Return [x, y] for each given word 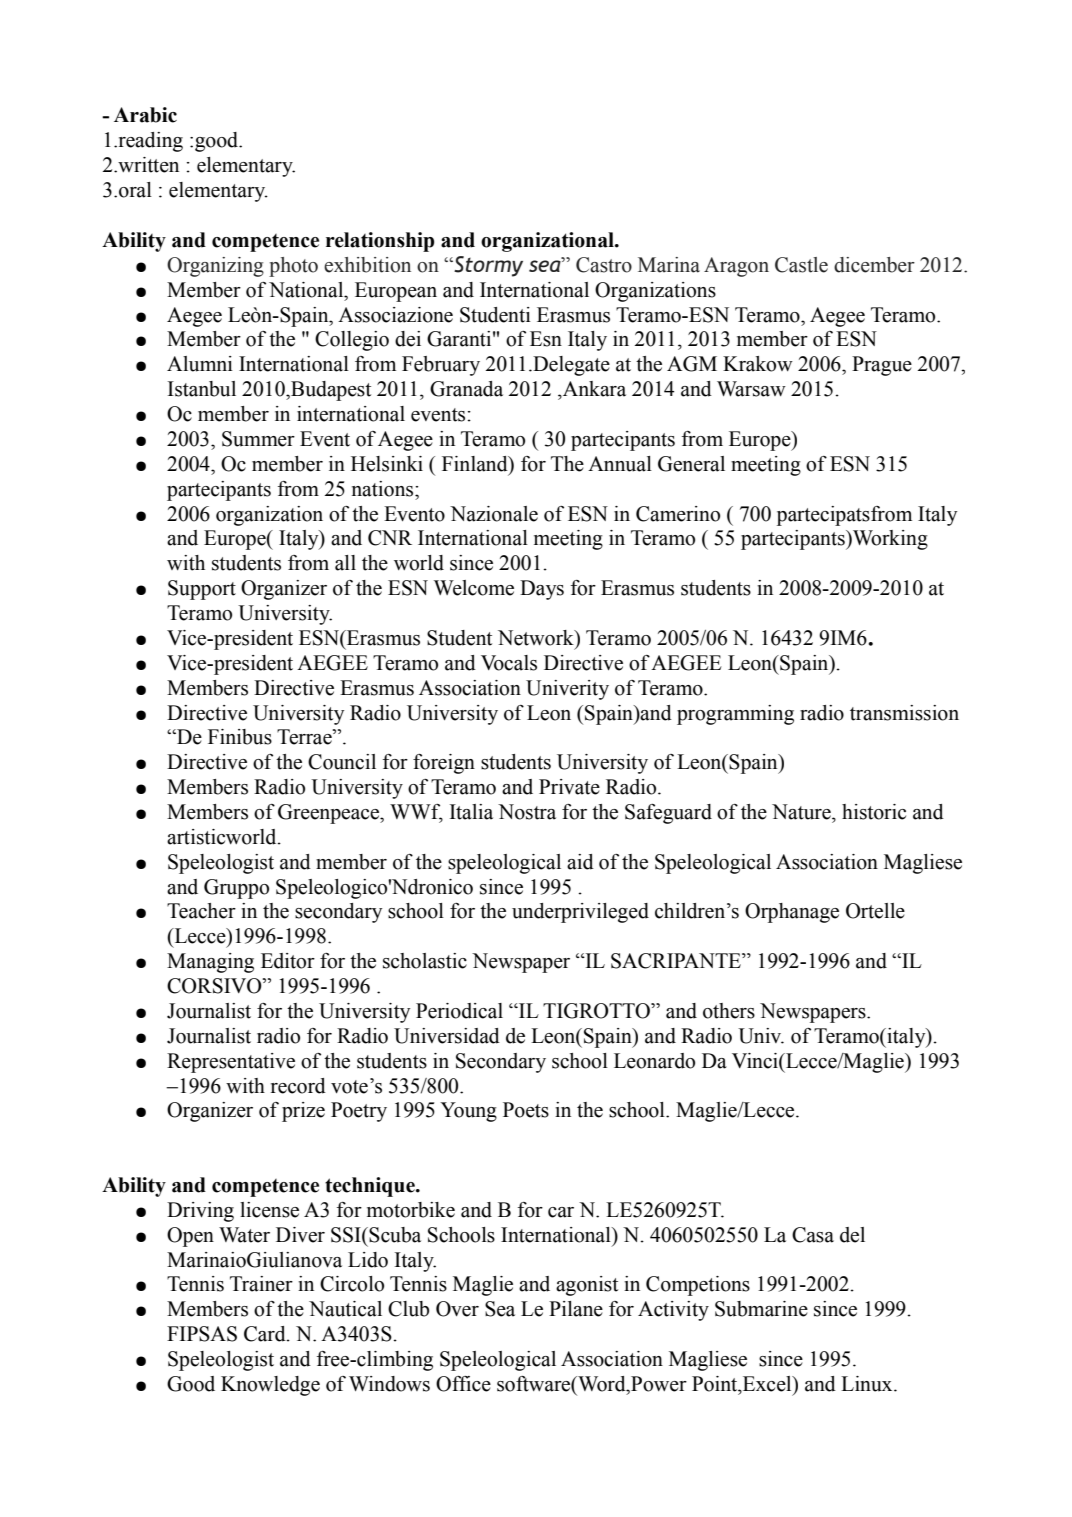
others [729, 1011]
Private [569, 787]
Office [463, 1384]
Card [266, 1334]
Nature [802, 812]
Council [342, 762]
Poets [526, 1110]
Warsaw [751, 389]
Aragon [736, 267]
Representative [231, 1063]
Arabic [145, 115]
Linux [868, 1384]
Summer [258, 439]
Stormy [487, 266]
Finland [476, 465]
